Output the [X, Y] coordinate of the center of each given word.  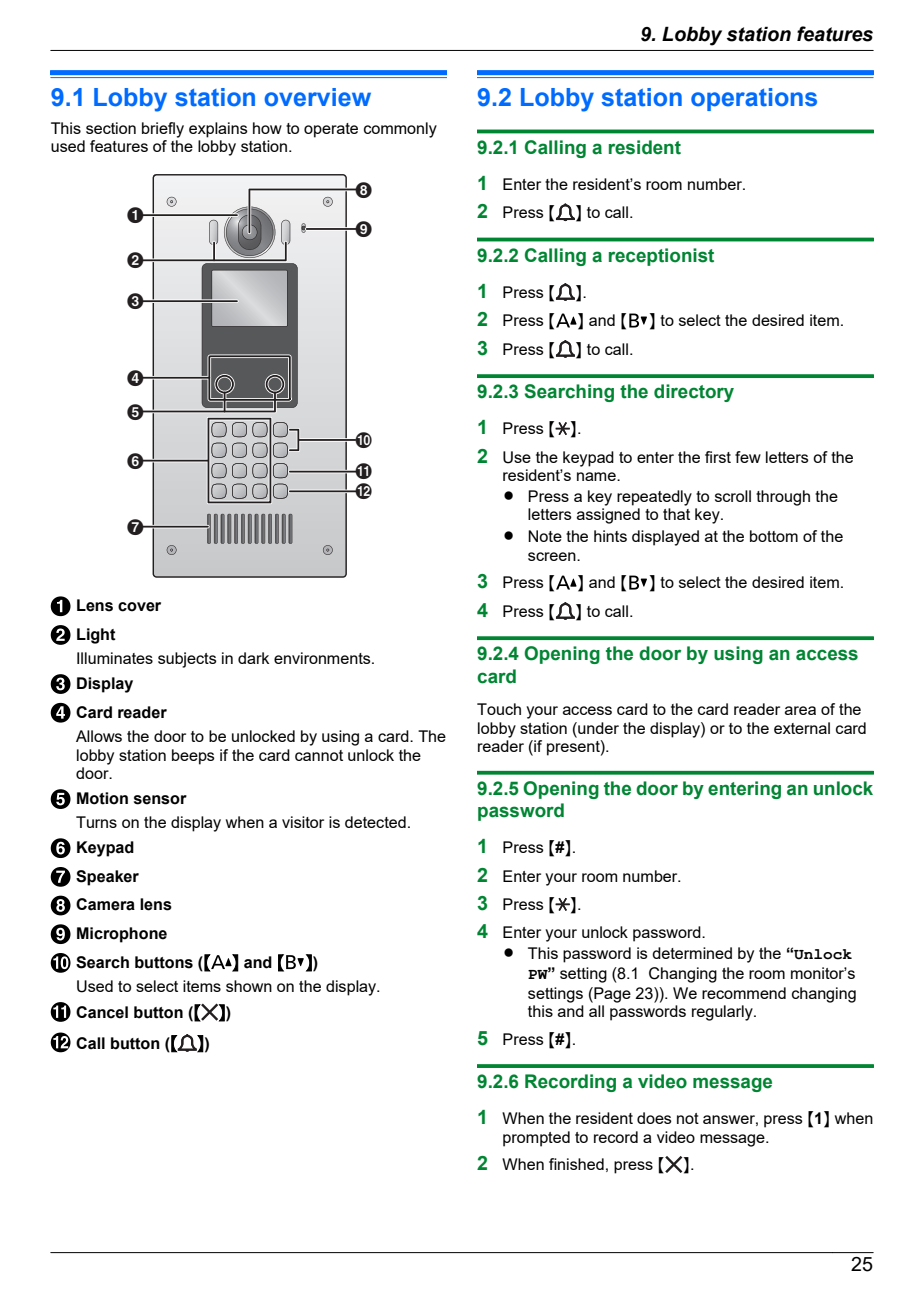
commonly [400, 130]
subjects [187, 660]
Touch [499, 709]
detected [375, 822]
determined [692, 953]
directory [694, 393]
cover [139, 607]
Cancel [102, 1012]
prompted [536, 1139]
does [654, 1118]
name [597, 476]
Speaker [107, 878]
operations [754, 99]
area [800, 710]
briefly [163, 130]
